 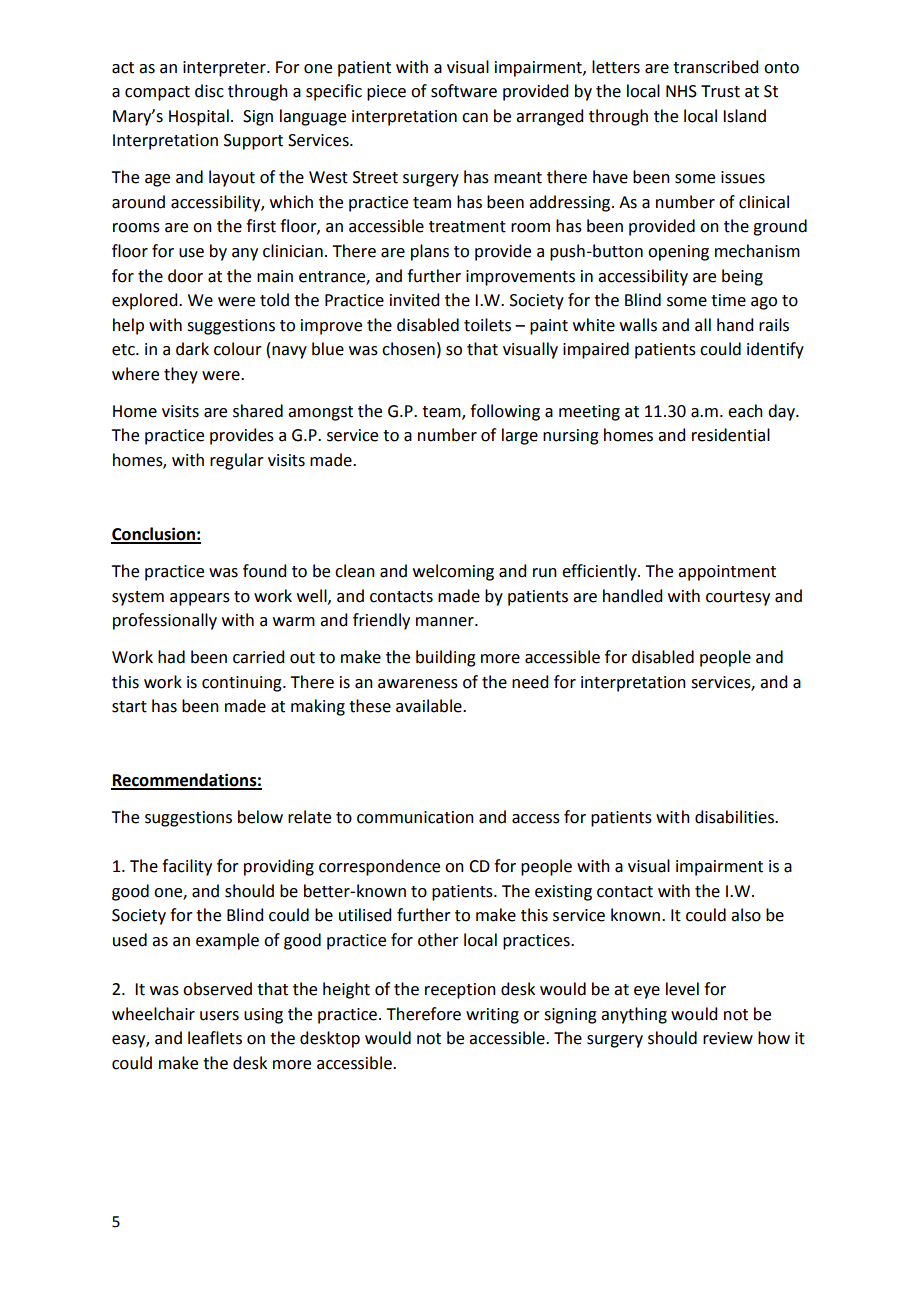 I want to click on disc, so click(x=209, y=91).
